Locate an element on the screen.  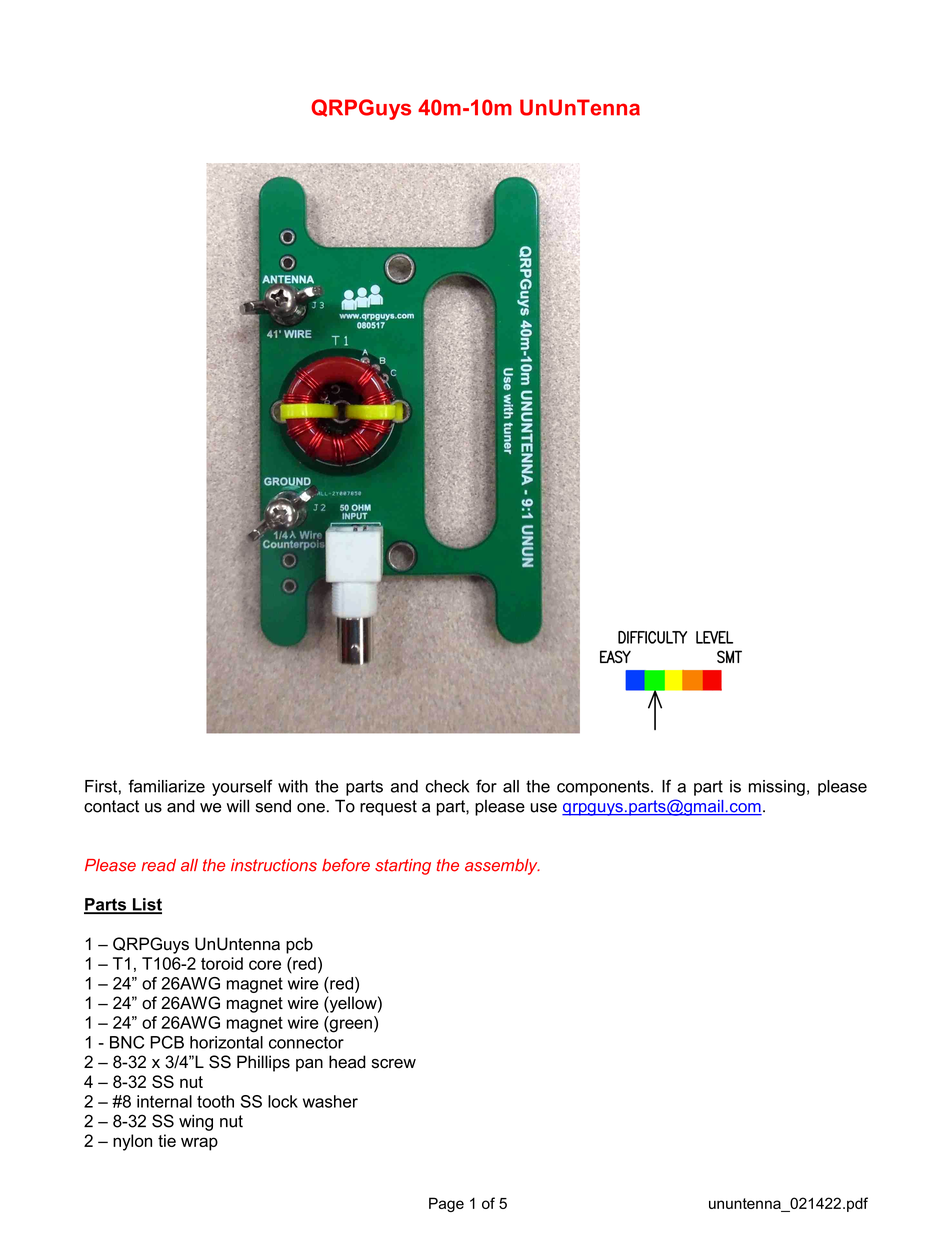
List is located at coordinates (146, 905).
